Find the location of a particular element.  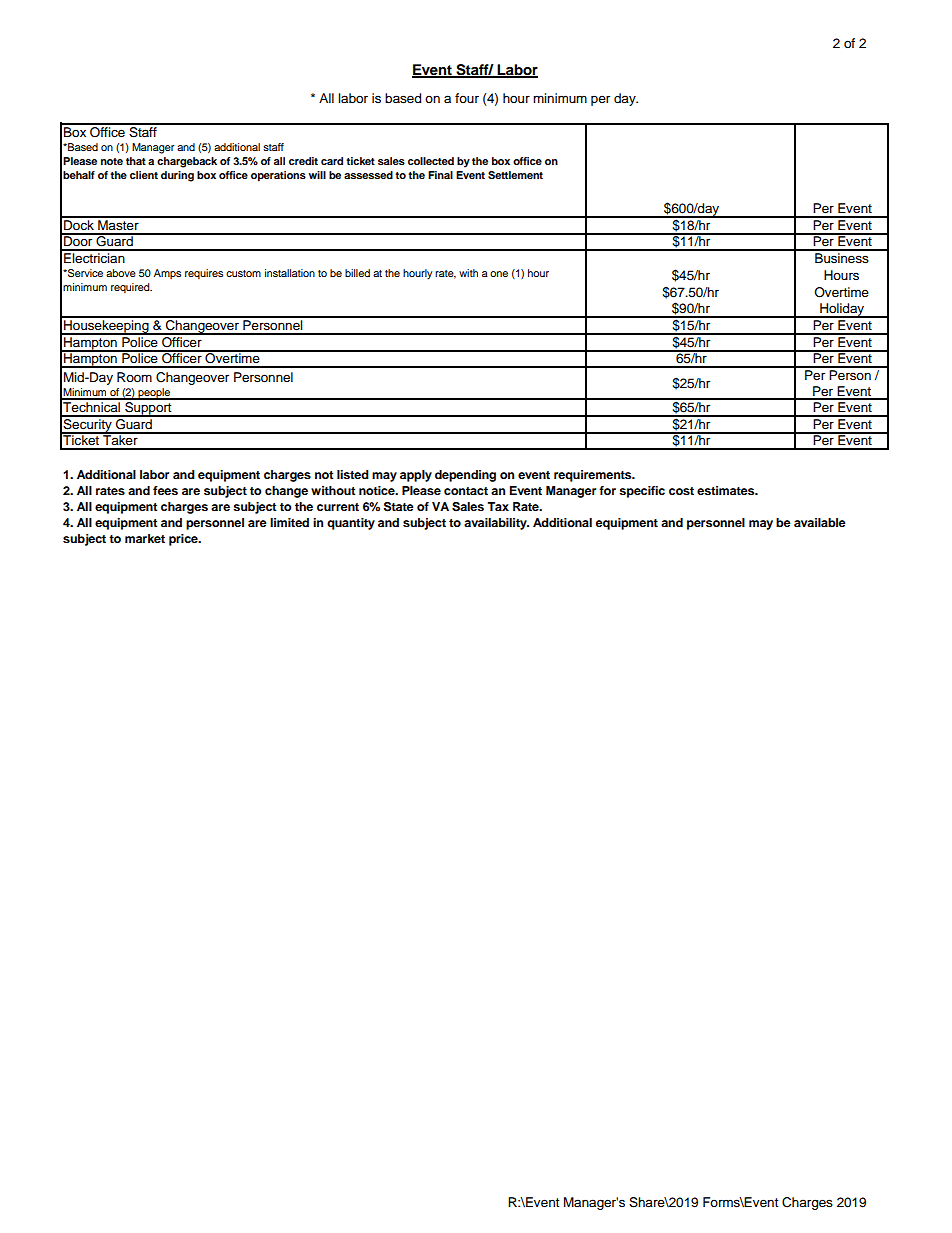

four is located at coordinates (467, 98).
